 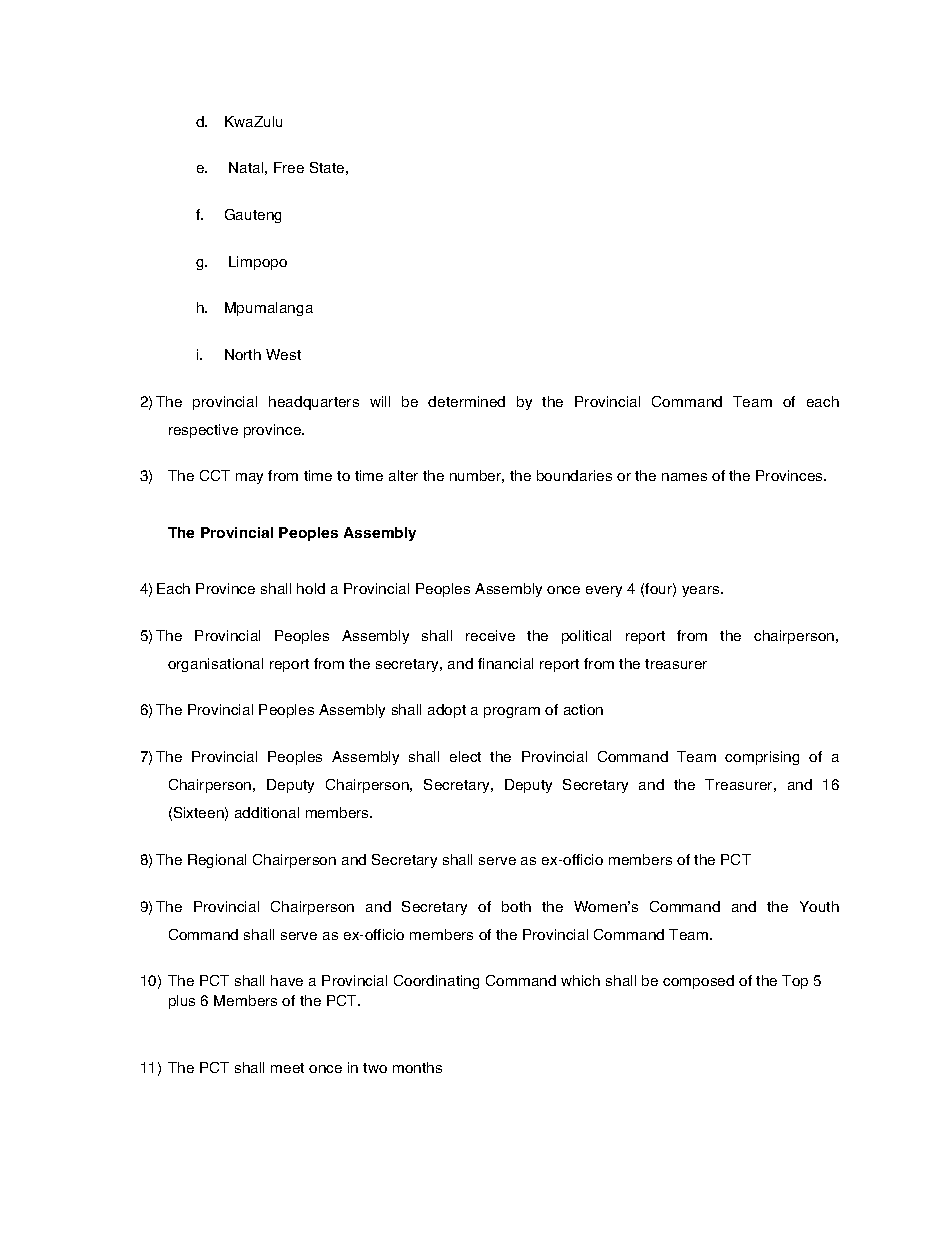 What do you see at coordinates (253, 216) in the screenshot?
I see `Gauteng` at bounding box center [253, 216].
